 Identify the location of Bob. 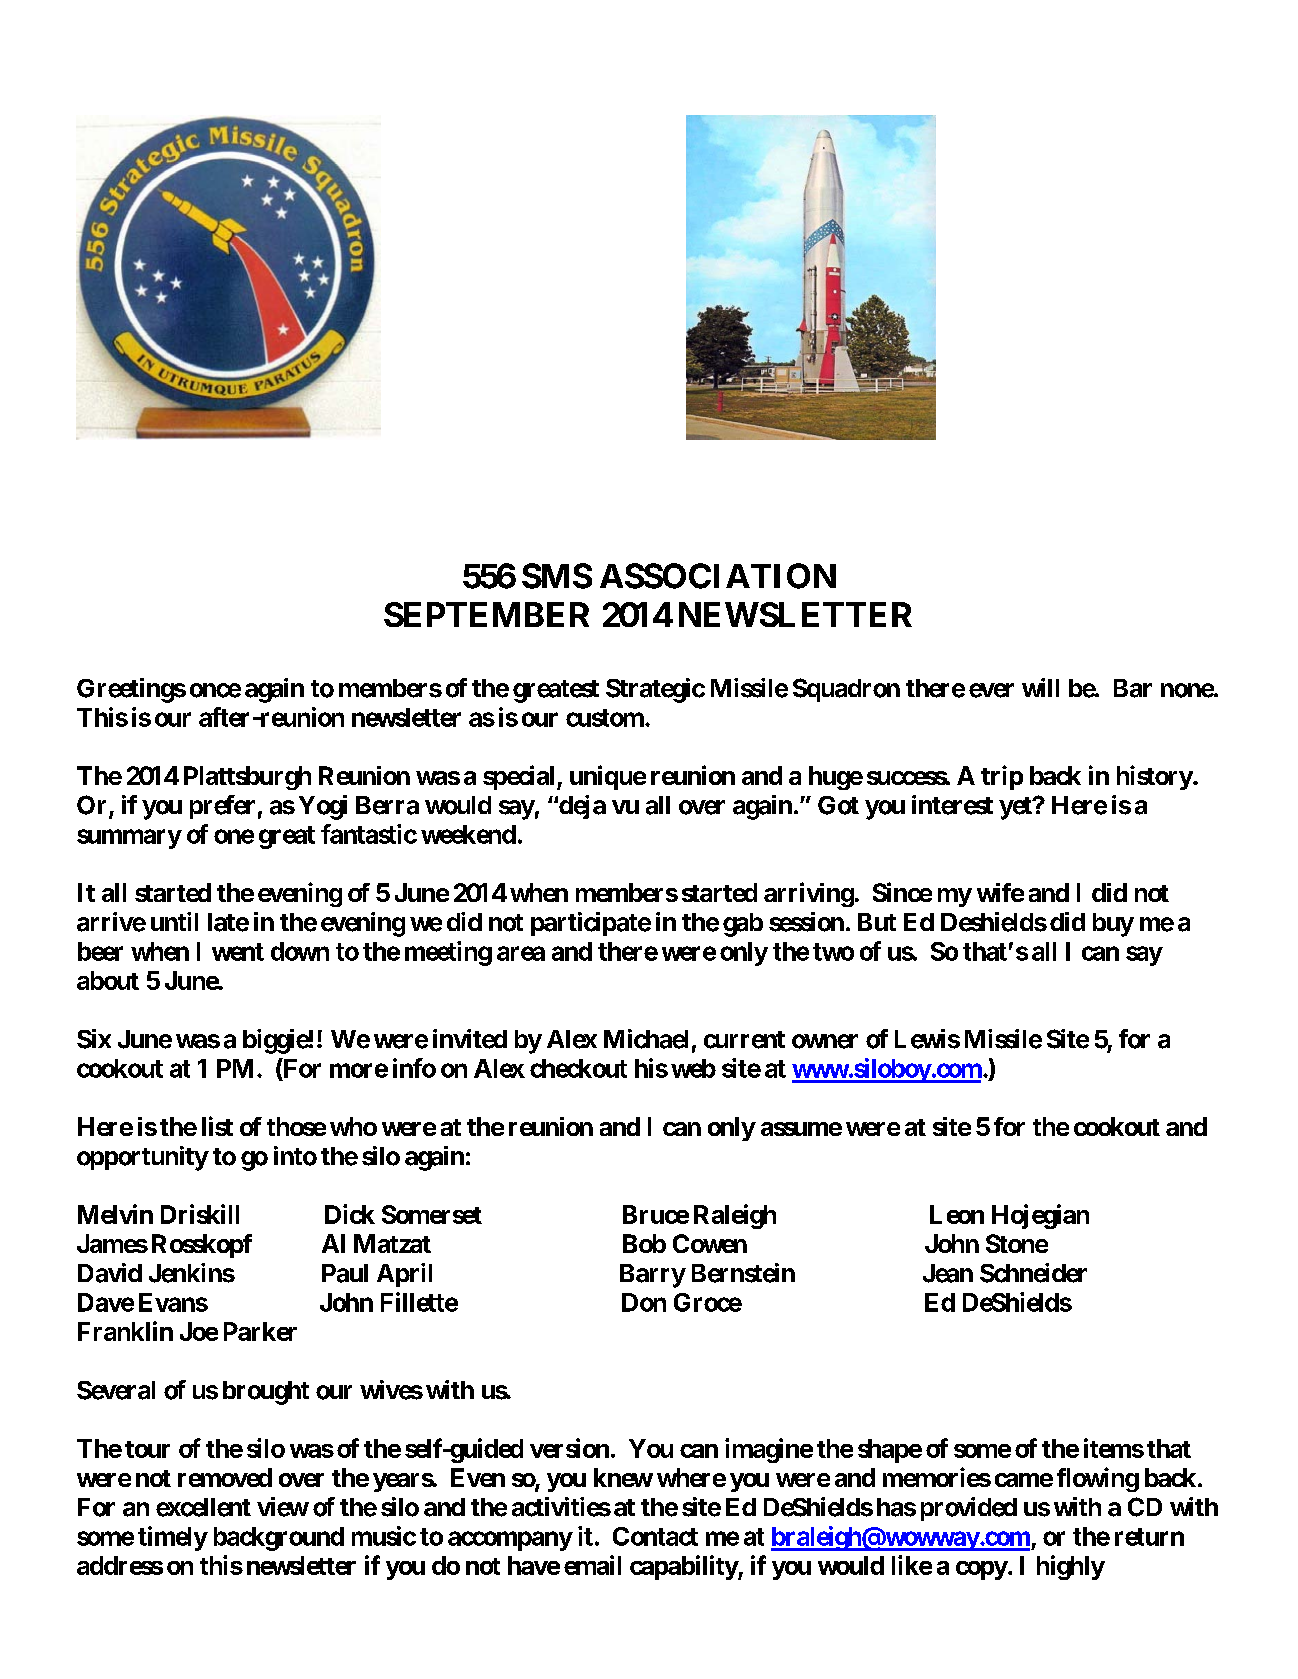
(644, 1243).
